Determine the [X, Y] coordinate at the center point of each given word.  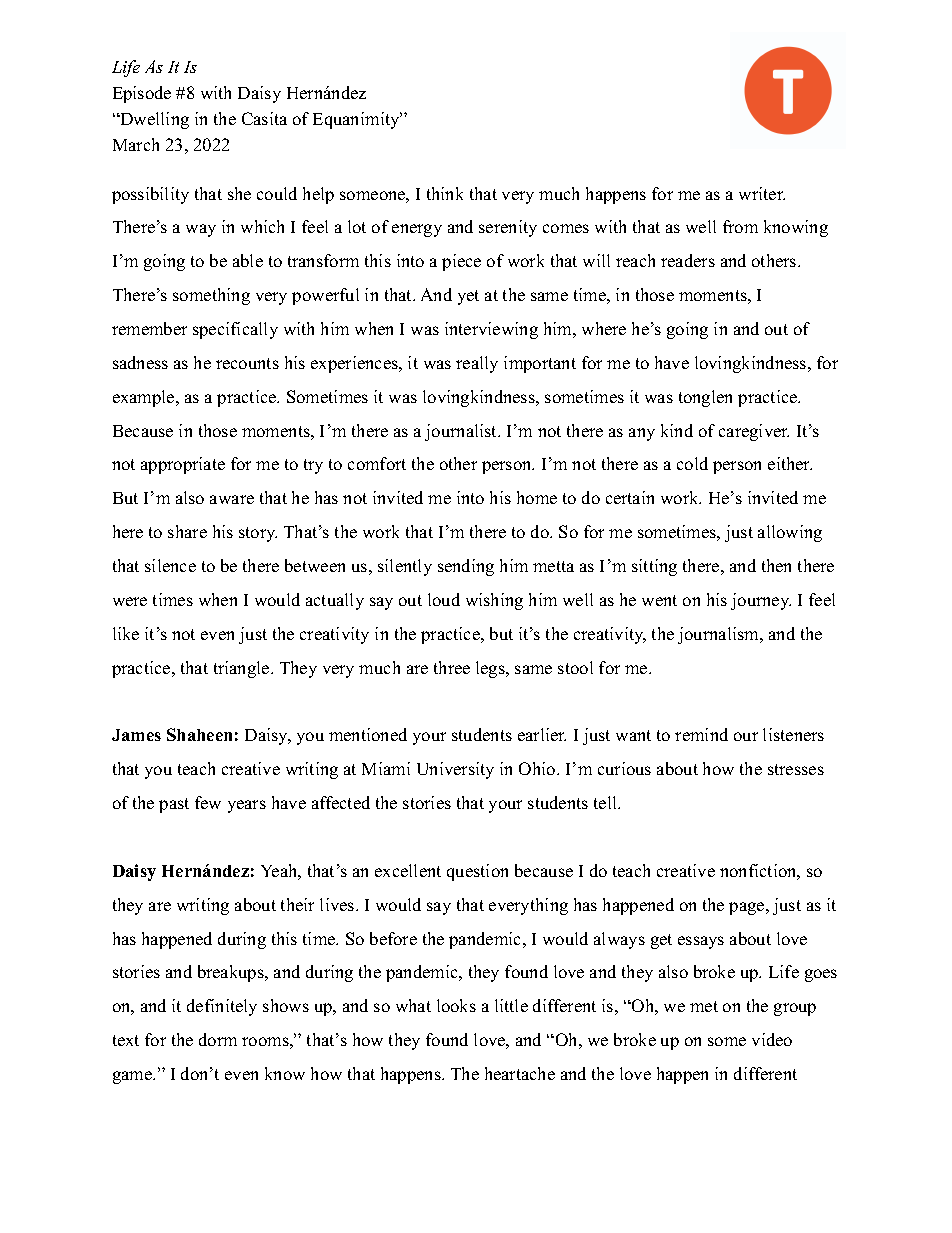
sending [466, 567]
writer [762, 193]
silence [170, 565]
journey [761, 601]
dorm [218, 1039]
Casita [264, 118]
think [445, 193]
